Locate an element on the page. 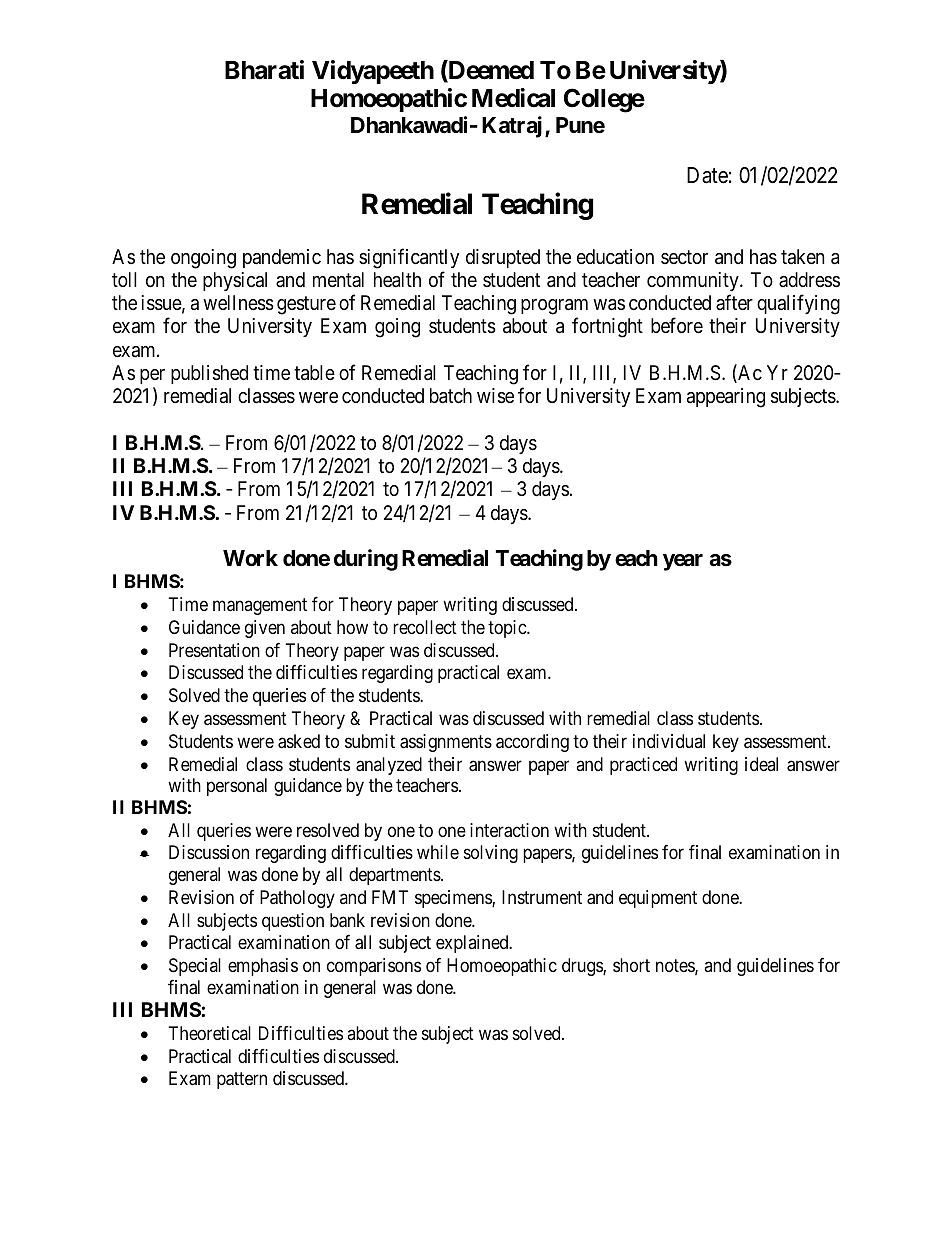 This document has width=952, height=1233. Medical is located at coordinates (513, 98).
